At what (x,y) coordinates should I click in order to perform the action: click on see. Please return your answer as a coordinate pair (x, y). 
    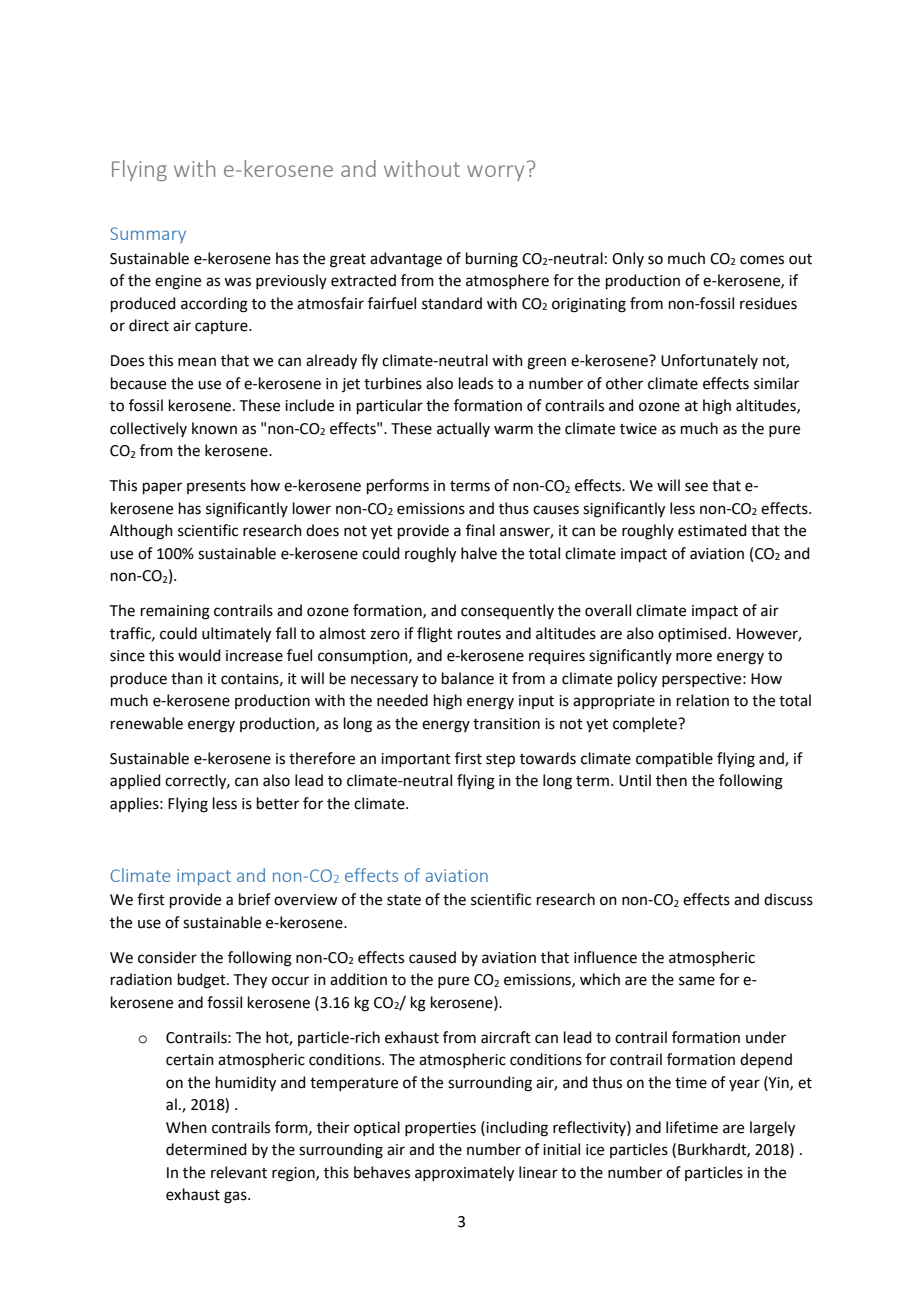
    Looking at the image, I should click on (696, 487).
